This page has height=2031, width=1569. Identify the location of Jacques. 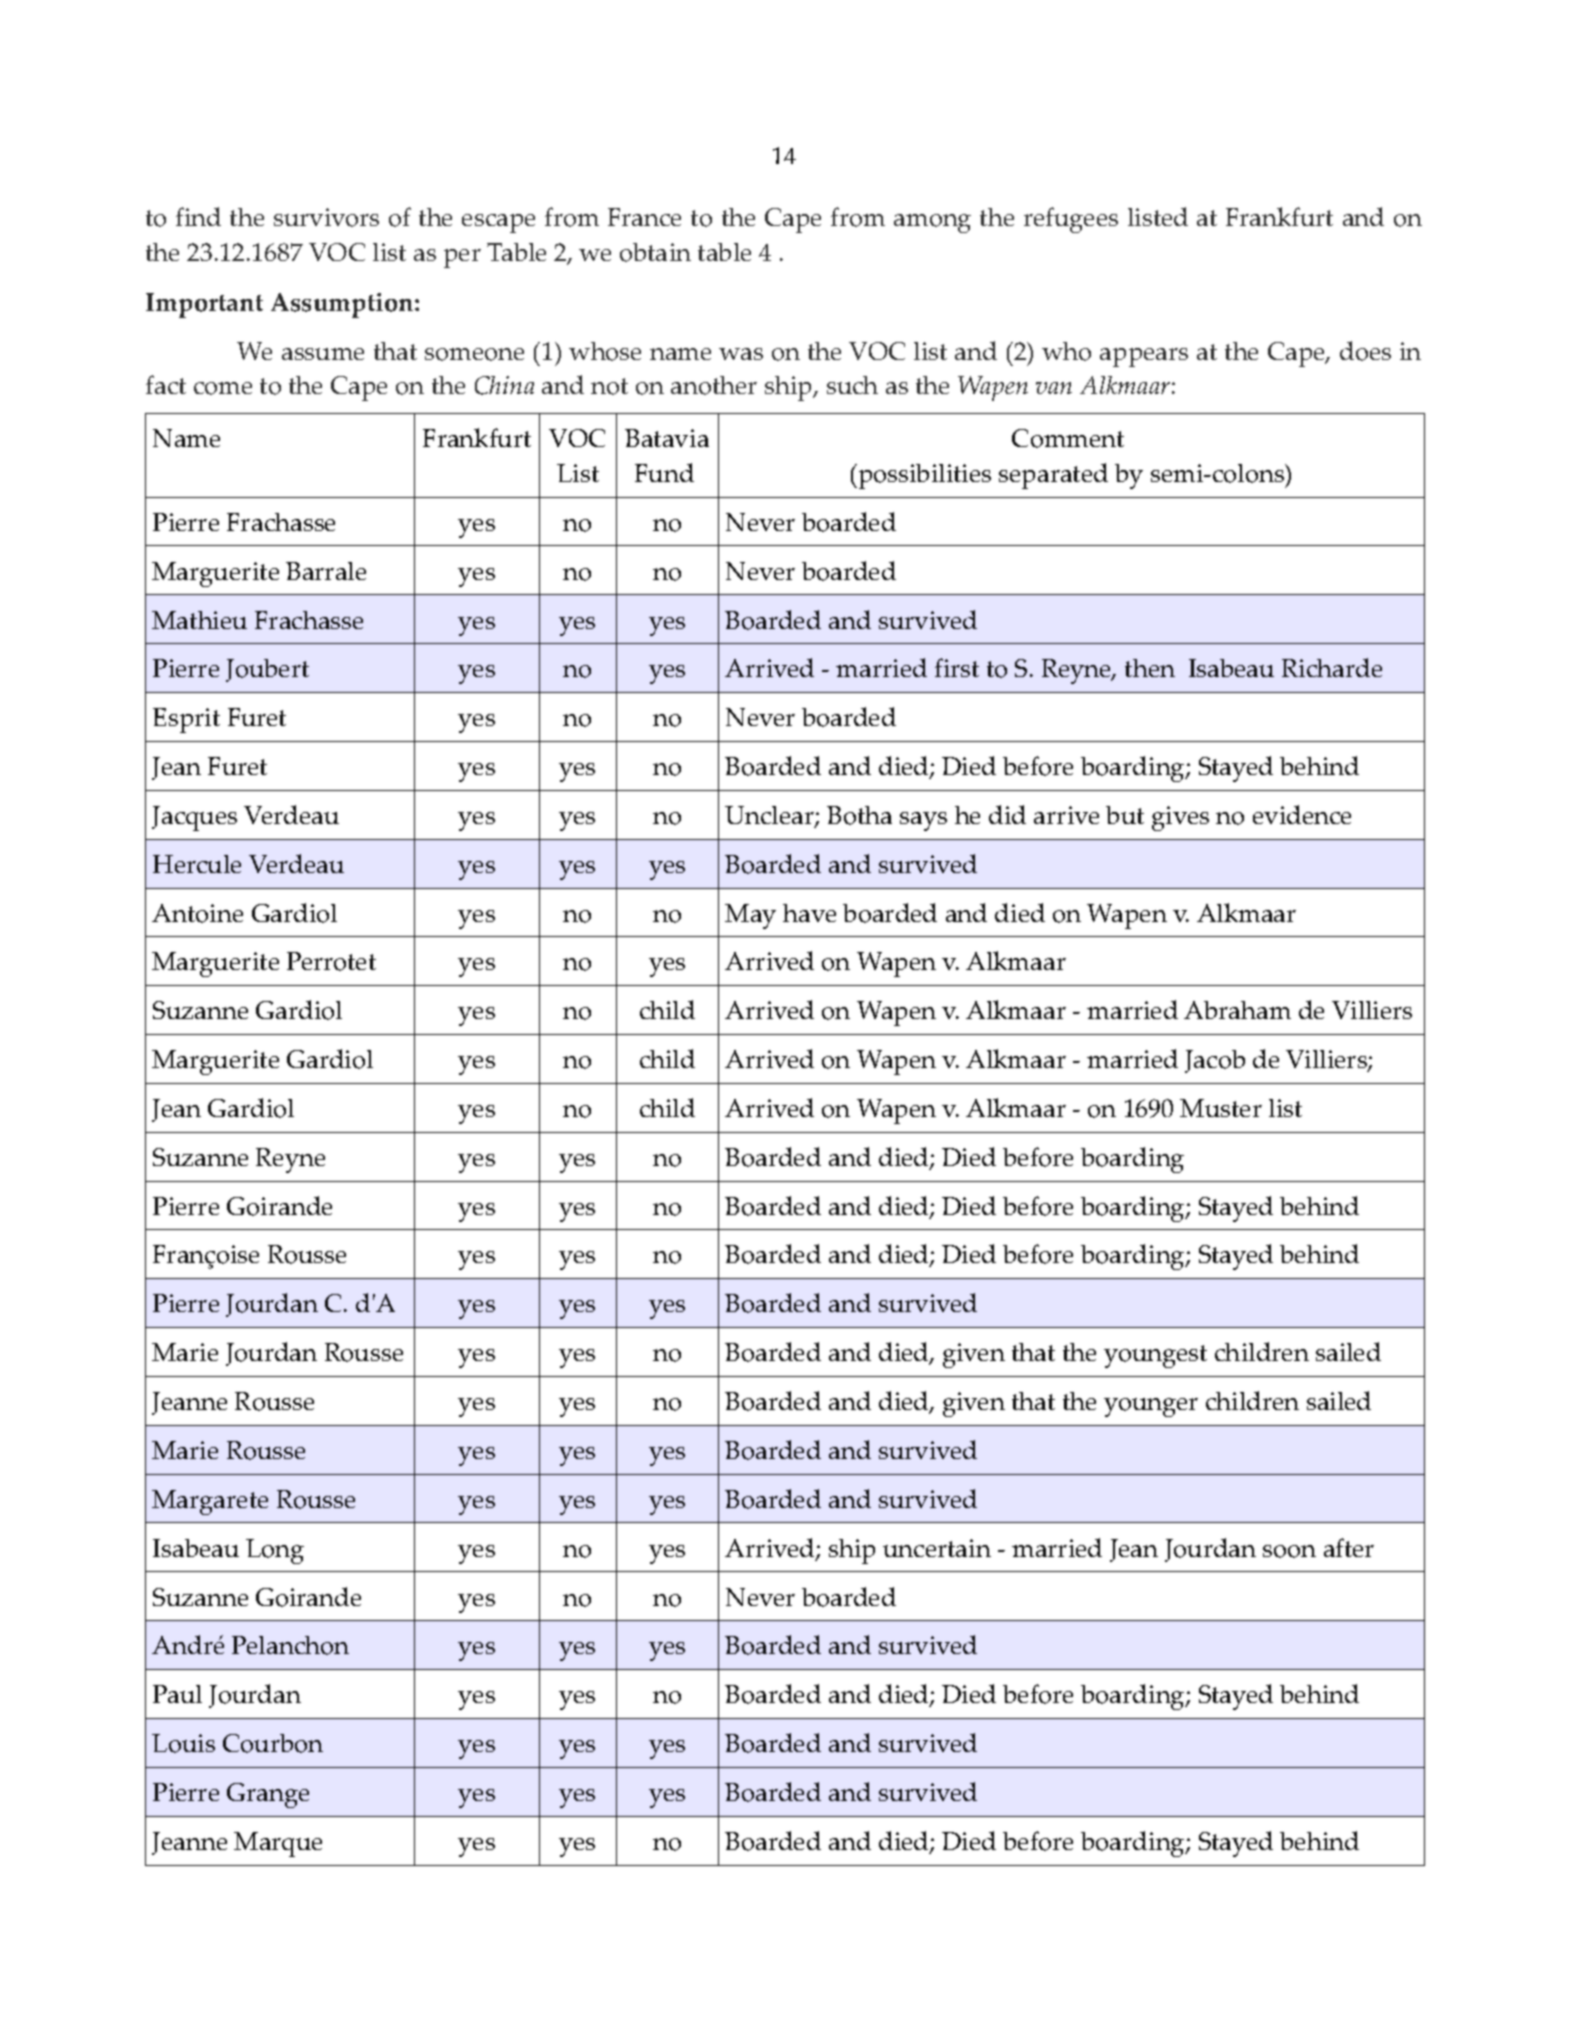
(194, 818).
